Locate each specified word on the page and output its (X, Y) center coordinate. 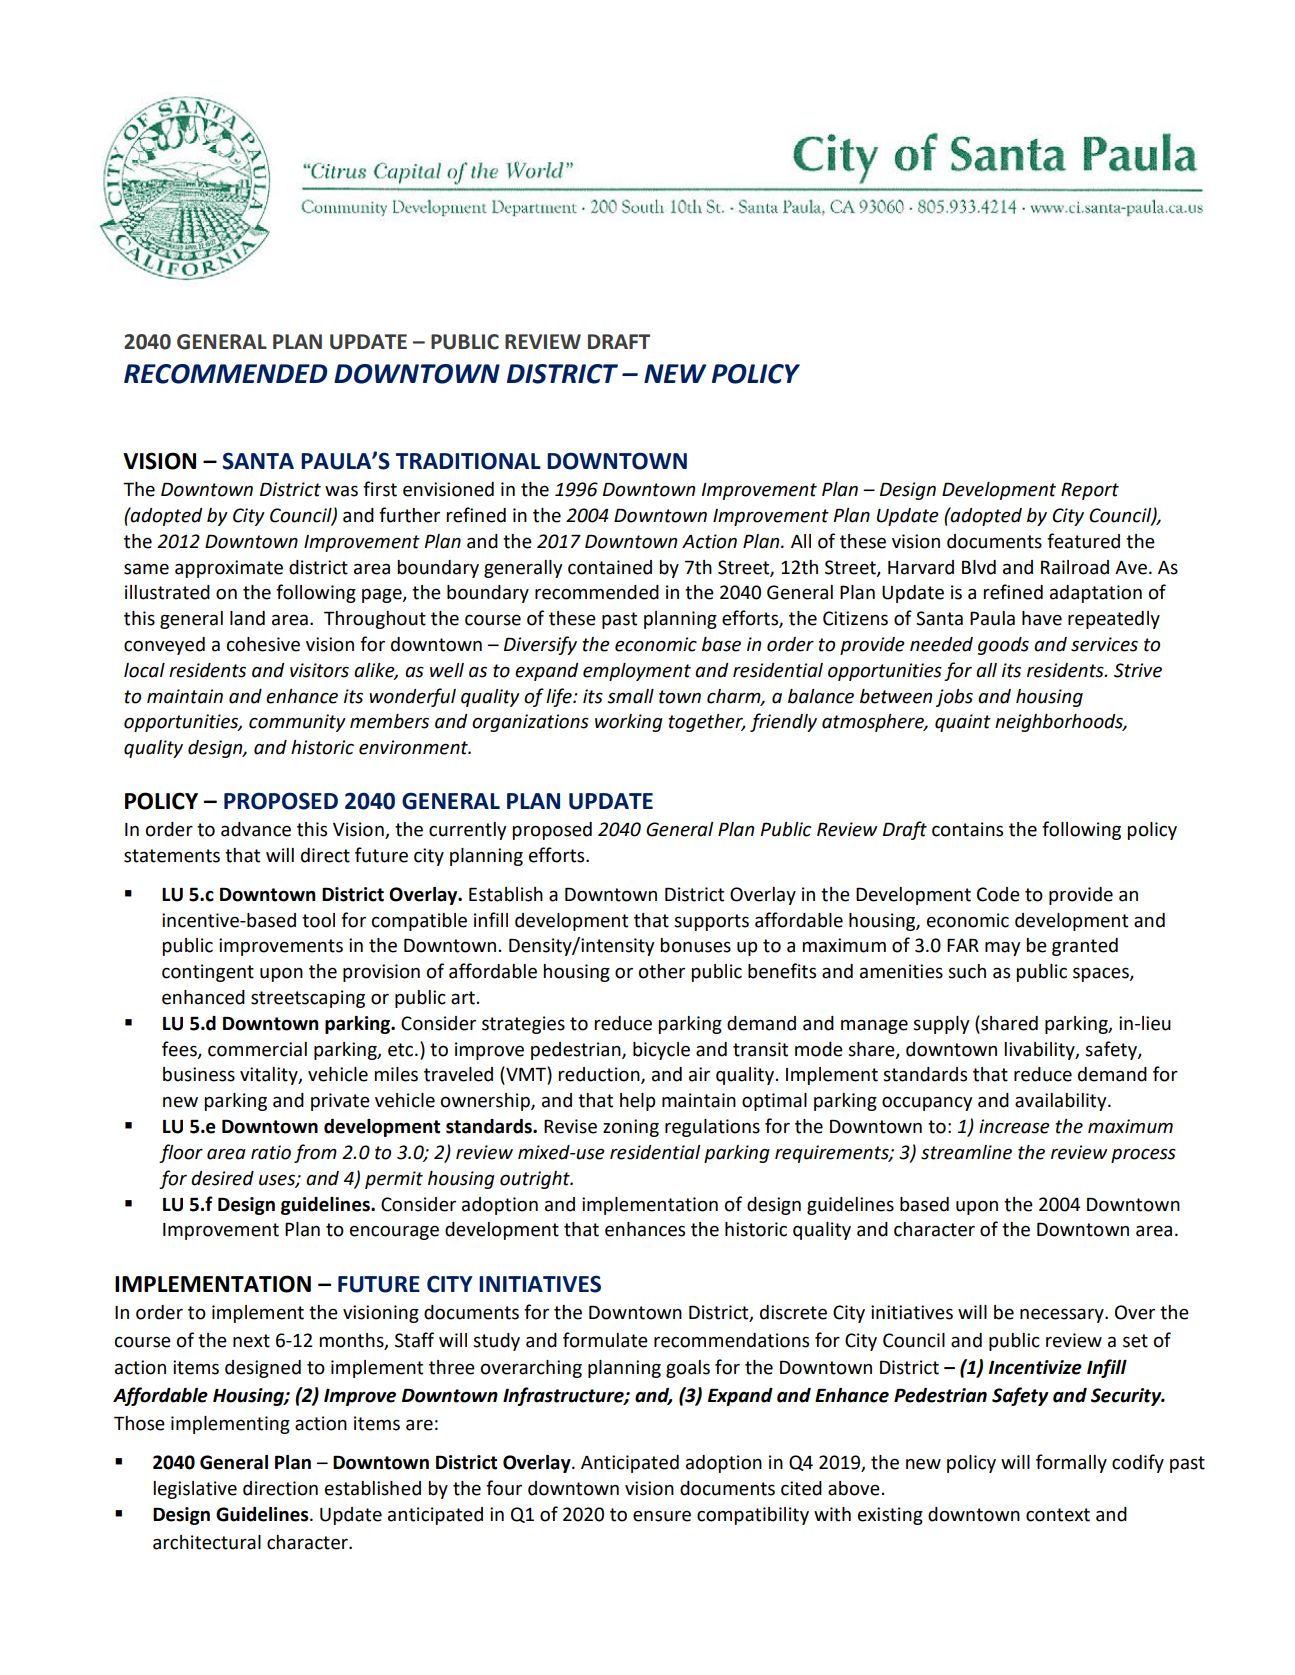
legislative (195, 1490)
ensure (662, 1516)
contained (610, 567)
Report (1090, 491)
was (341, 491)
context (1058, 1515)
